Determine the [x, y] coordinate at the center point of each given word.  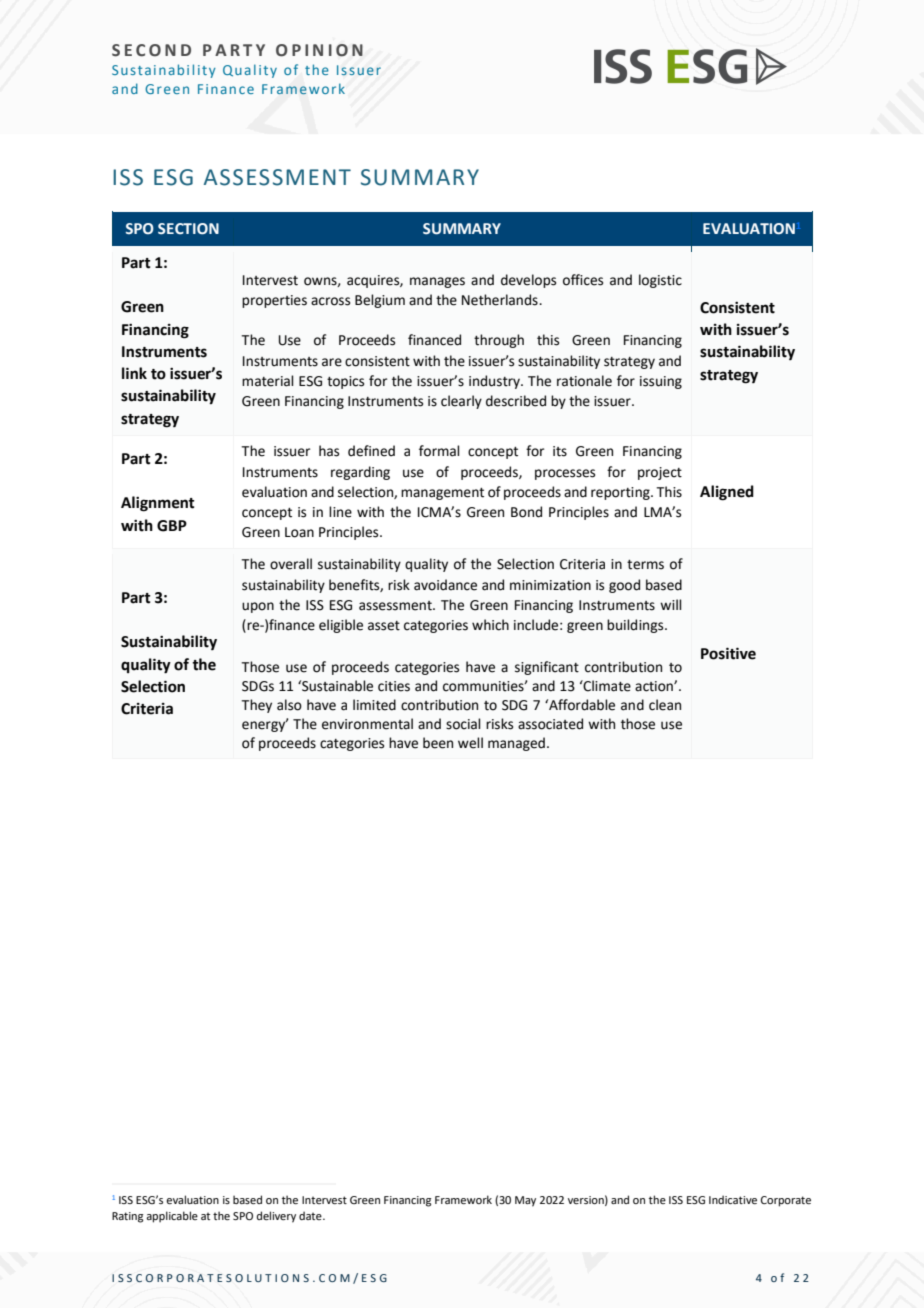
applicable [172, 1217]
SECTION [188, 229]
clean [665, 705]
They [256, 706]
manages [437, 282]
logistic [660, 281]
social [463, 724]
